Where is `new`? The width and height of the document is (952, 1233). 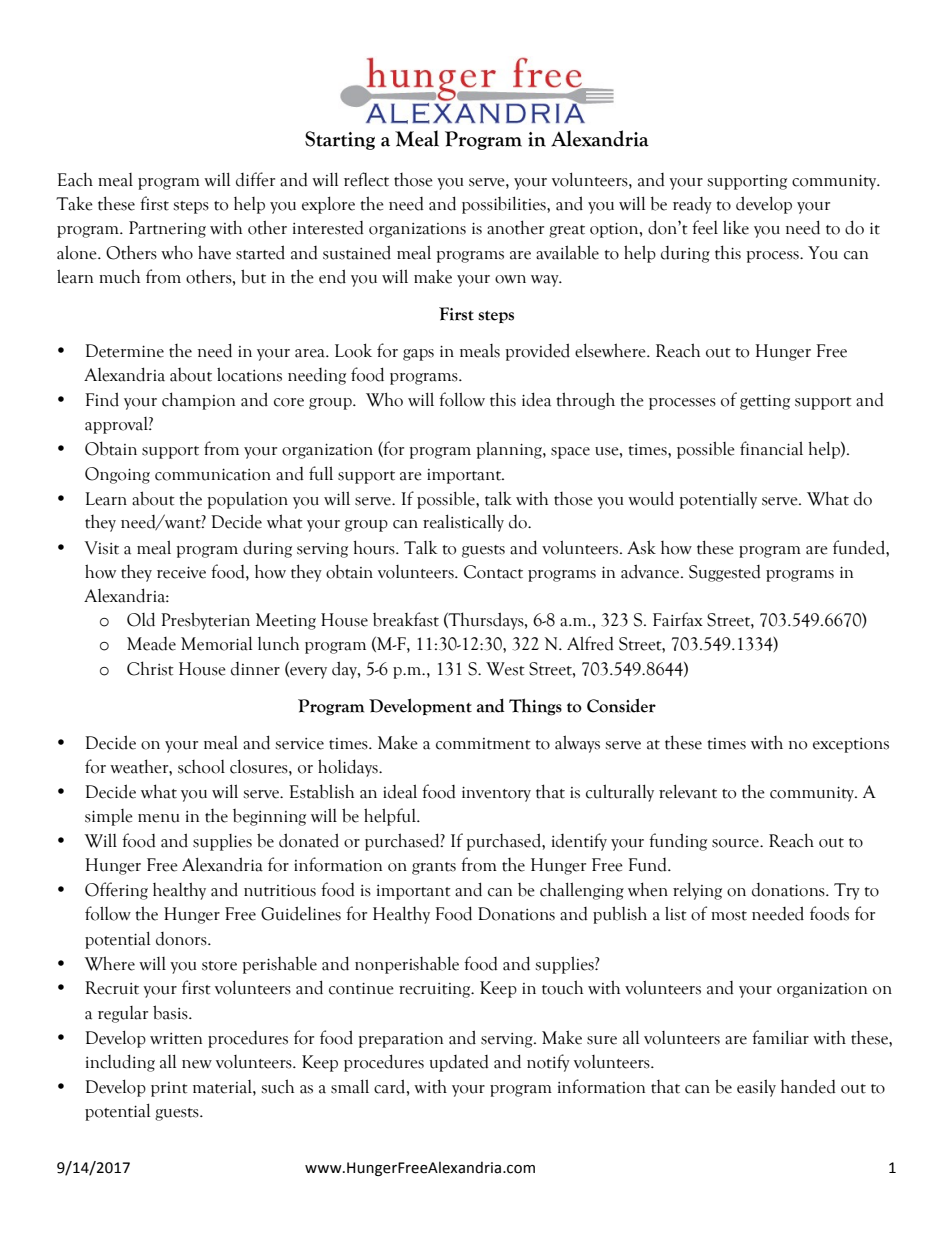 new is located at coordinates (197, 1064).
